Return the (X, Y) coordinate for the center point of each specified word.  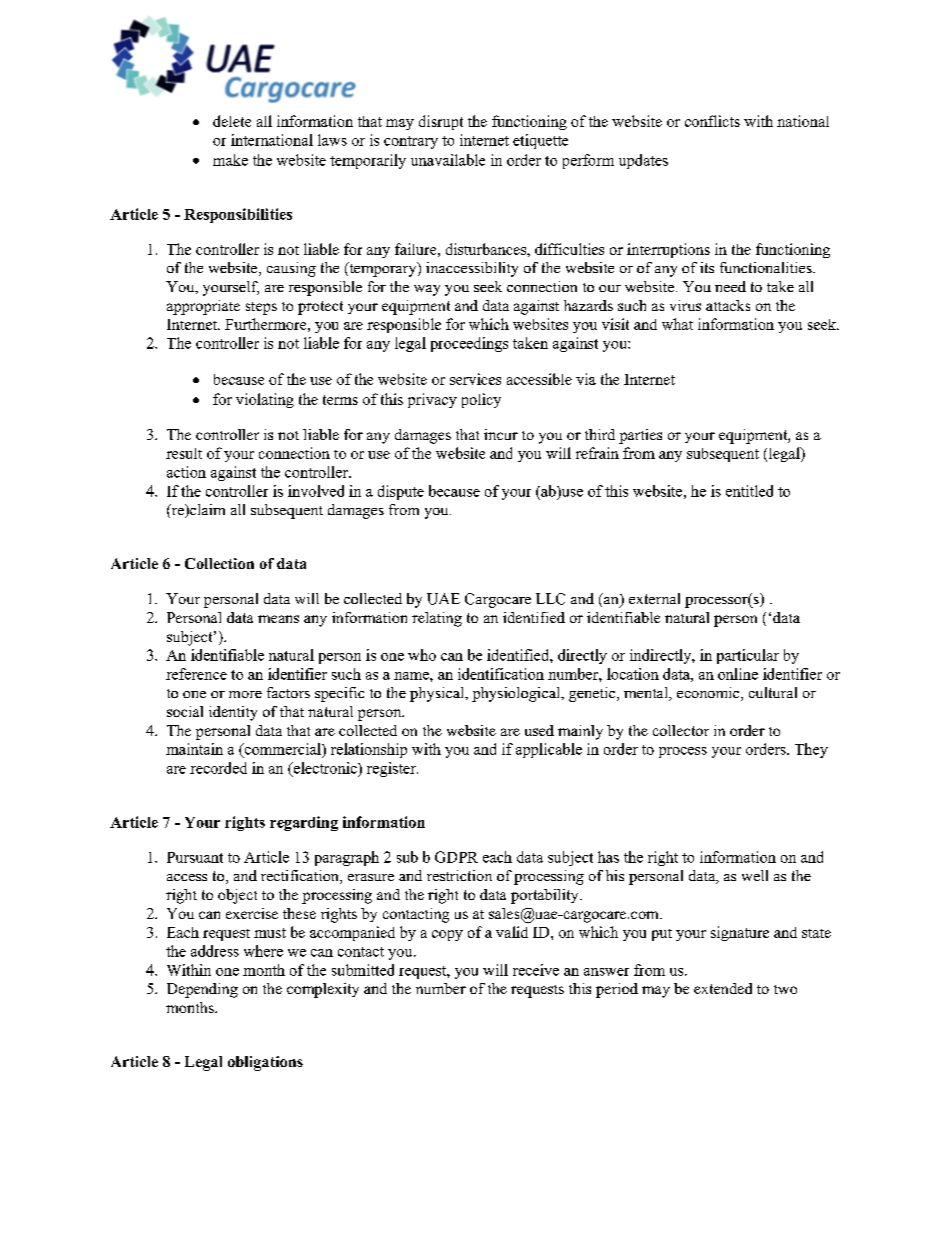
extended (723, 988)
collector (681, 730)
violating (265, 400)
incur (501, 434)
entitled (749, 491)
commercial (282, 750)
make (230, 160)
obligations (265, 1063)
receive (536, 970)
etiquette (540, 141)
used (539, 730)
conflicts (712, 121)
